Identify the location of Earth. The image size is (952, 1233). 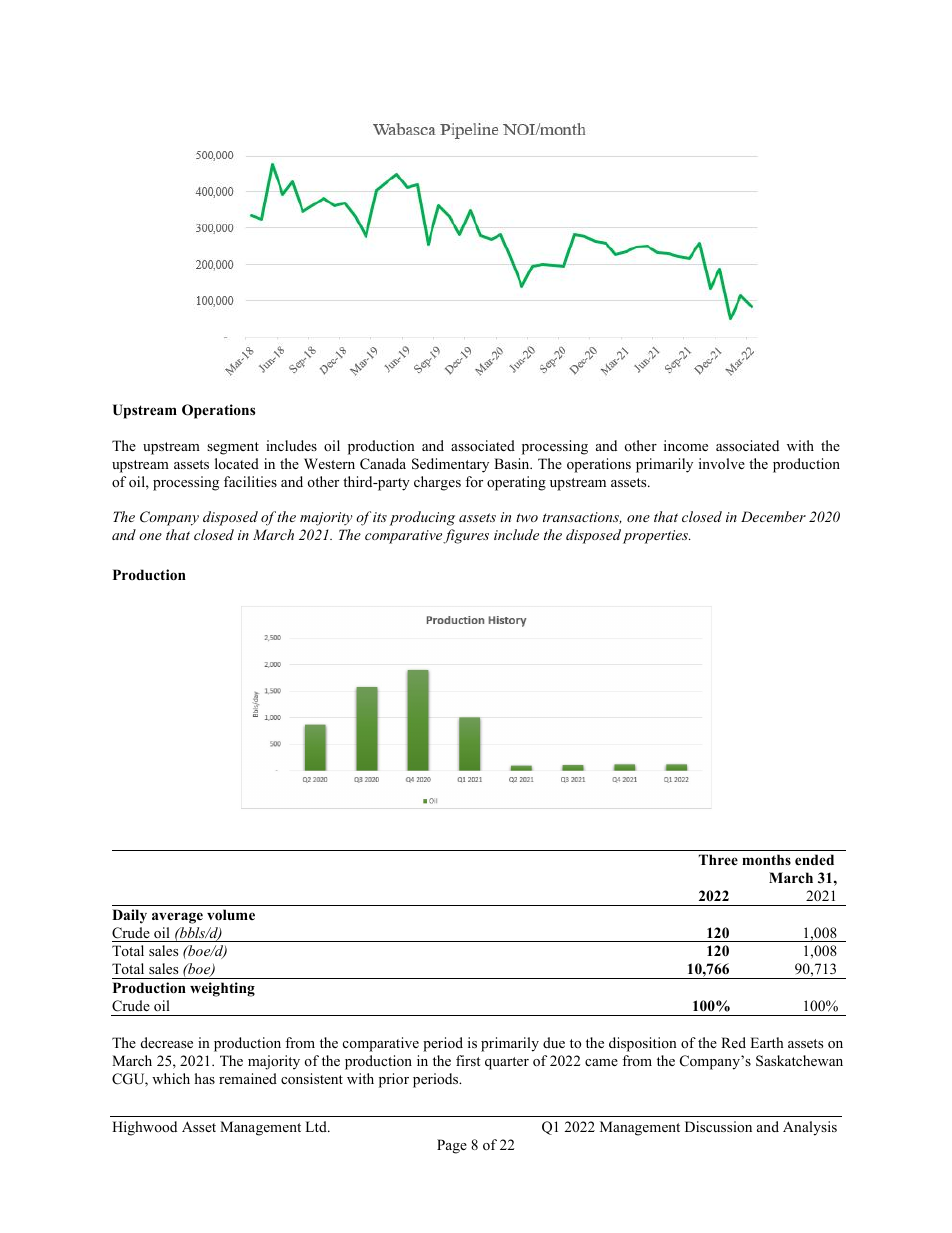
(767, 1042).
